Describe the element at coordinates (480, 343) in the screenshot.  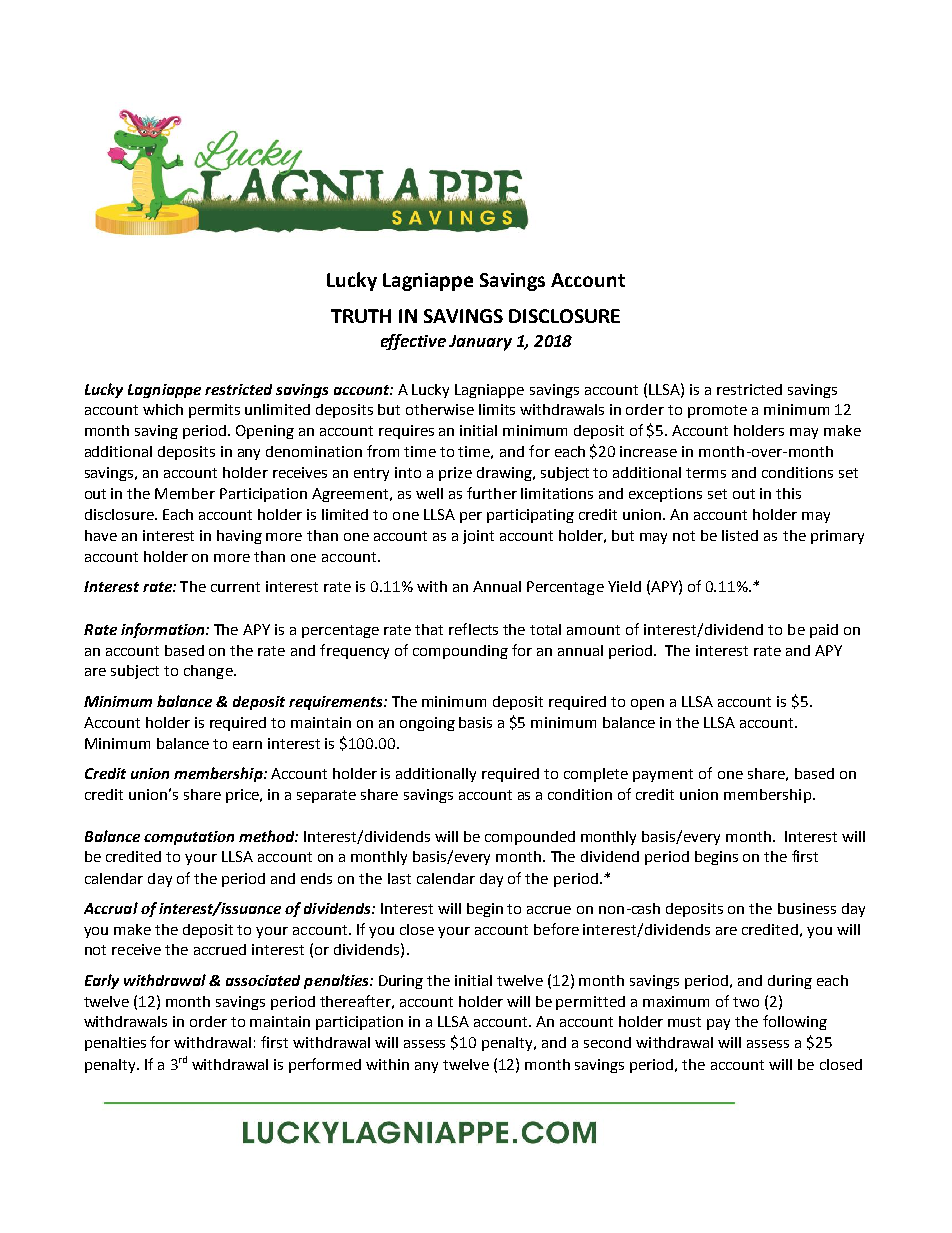
I see `January` at that location.
